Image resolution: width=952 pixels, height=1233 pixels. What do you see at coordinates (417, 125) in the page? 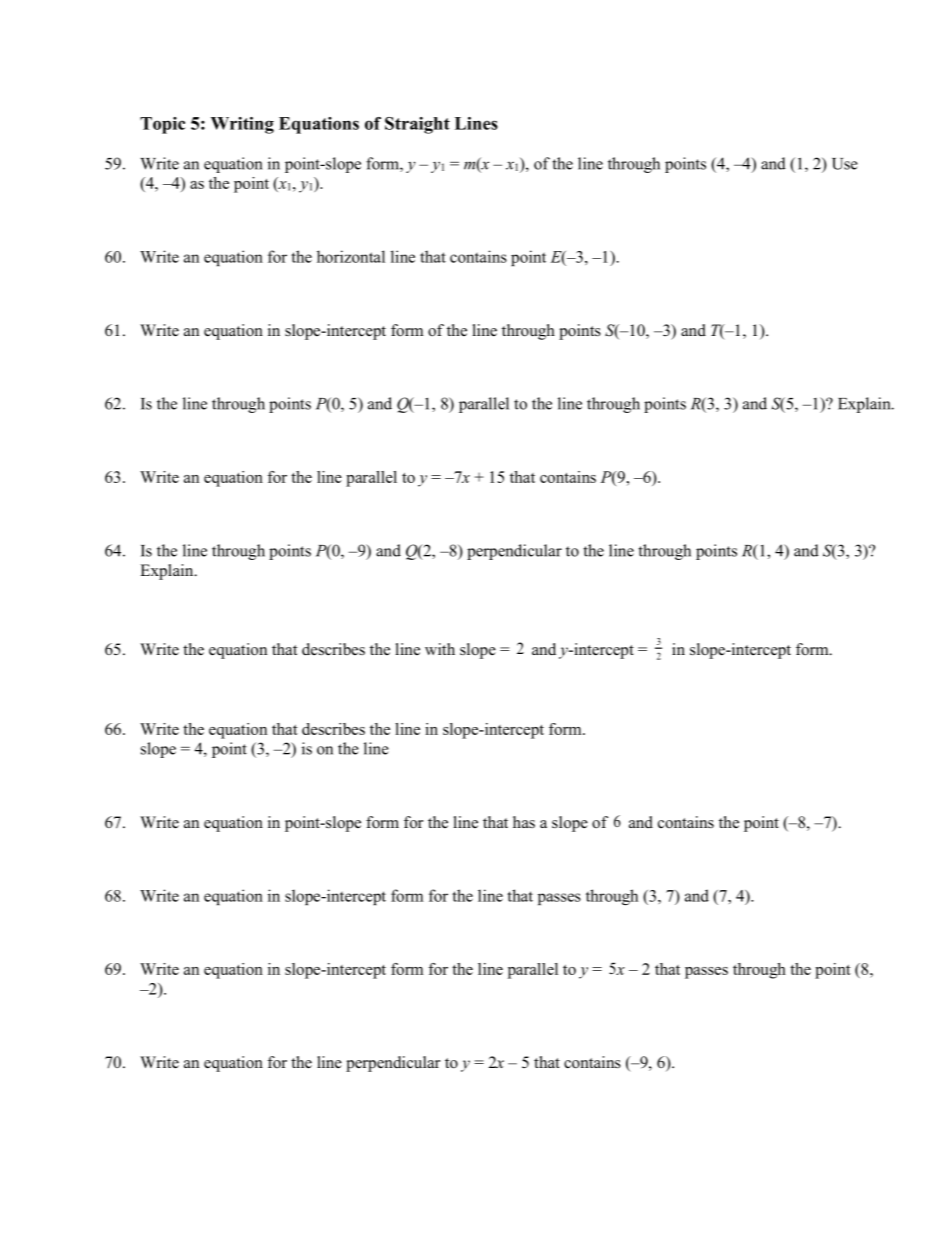
I see `Straight` at bounding box center [417, 125].
